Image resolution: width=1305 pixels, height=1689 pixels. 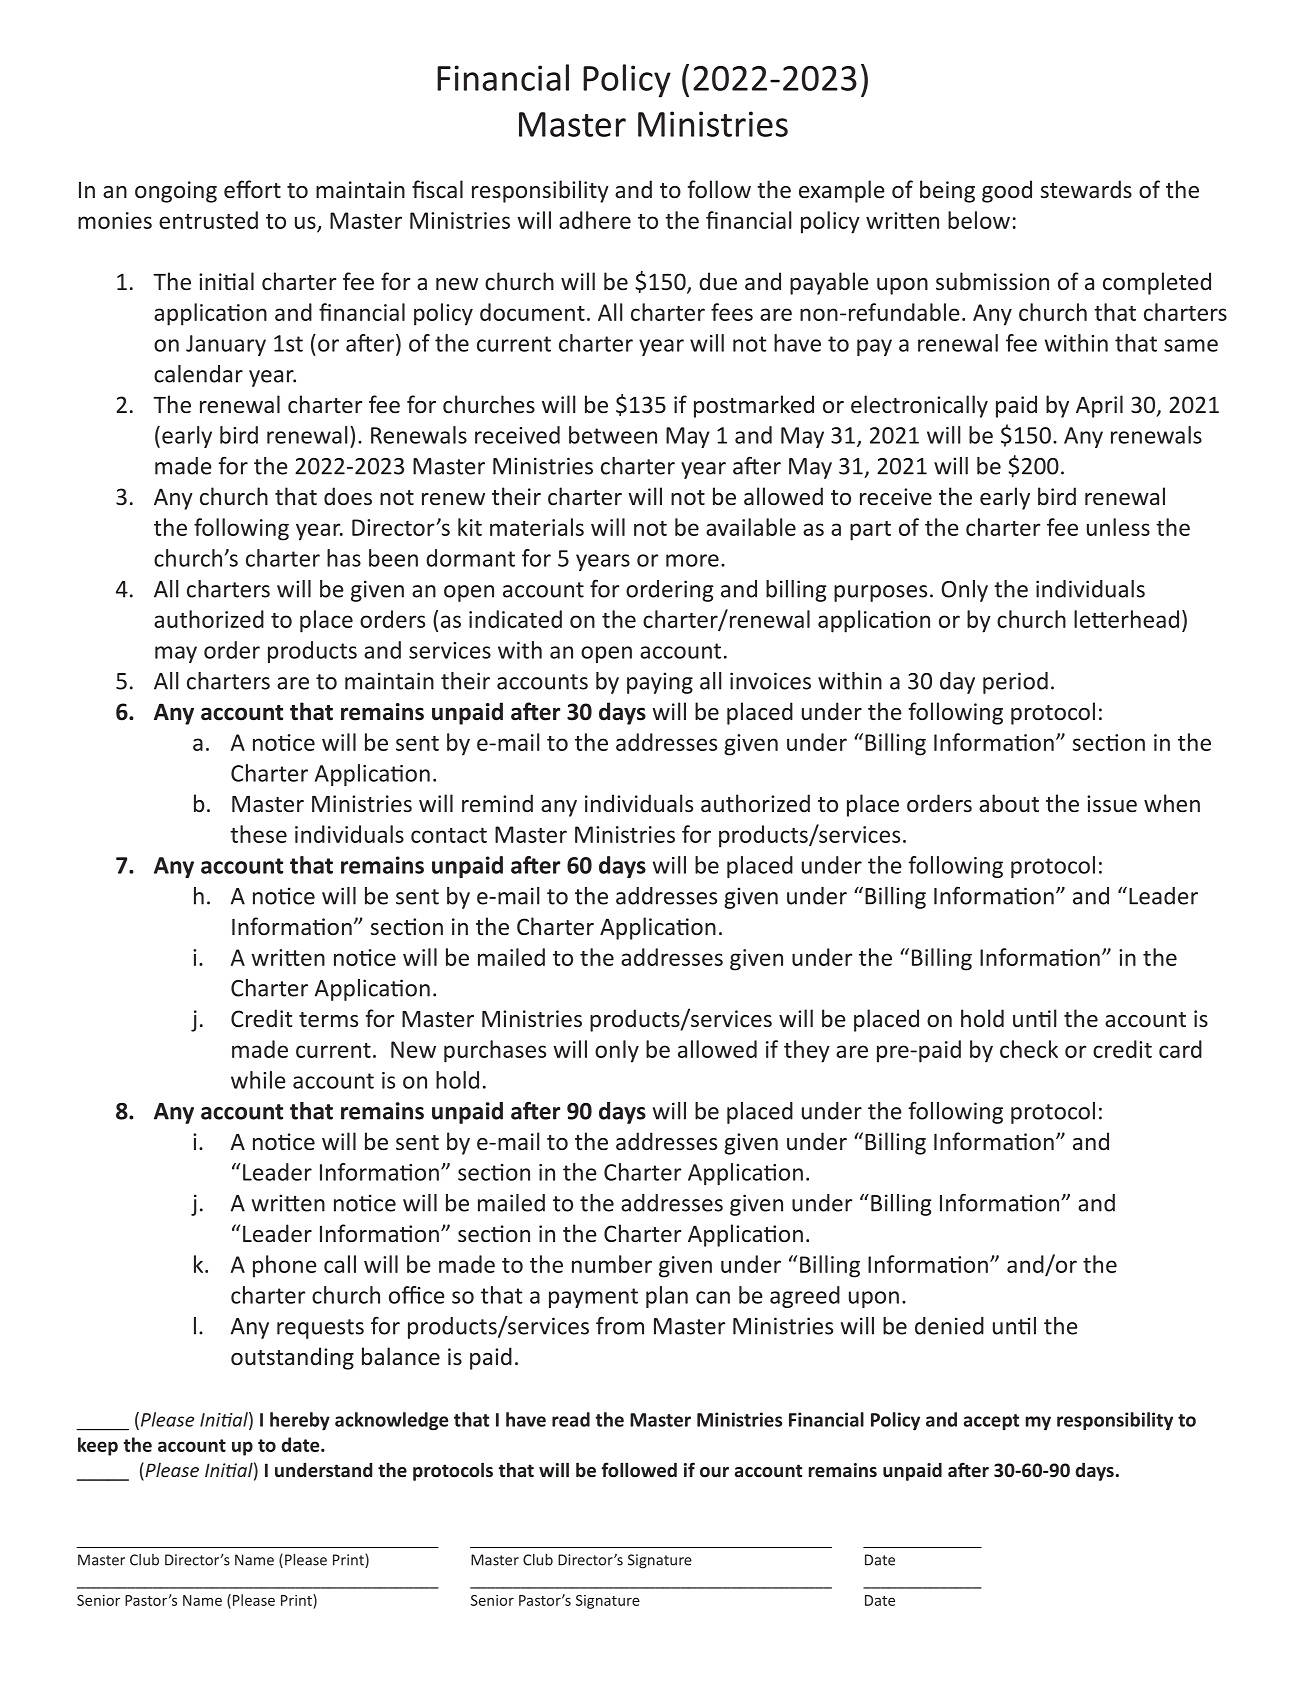 I want to click on entrusted, so click(x=208, y=220).
